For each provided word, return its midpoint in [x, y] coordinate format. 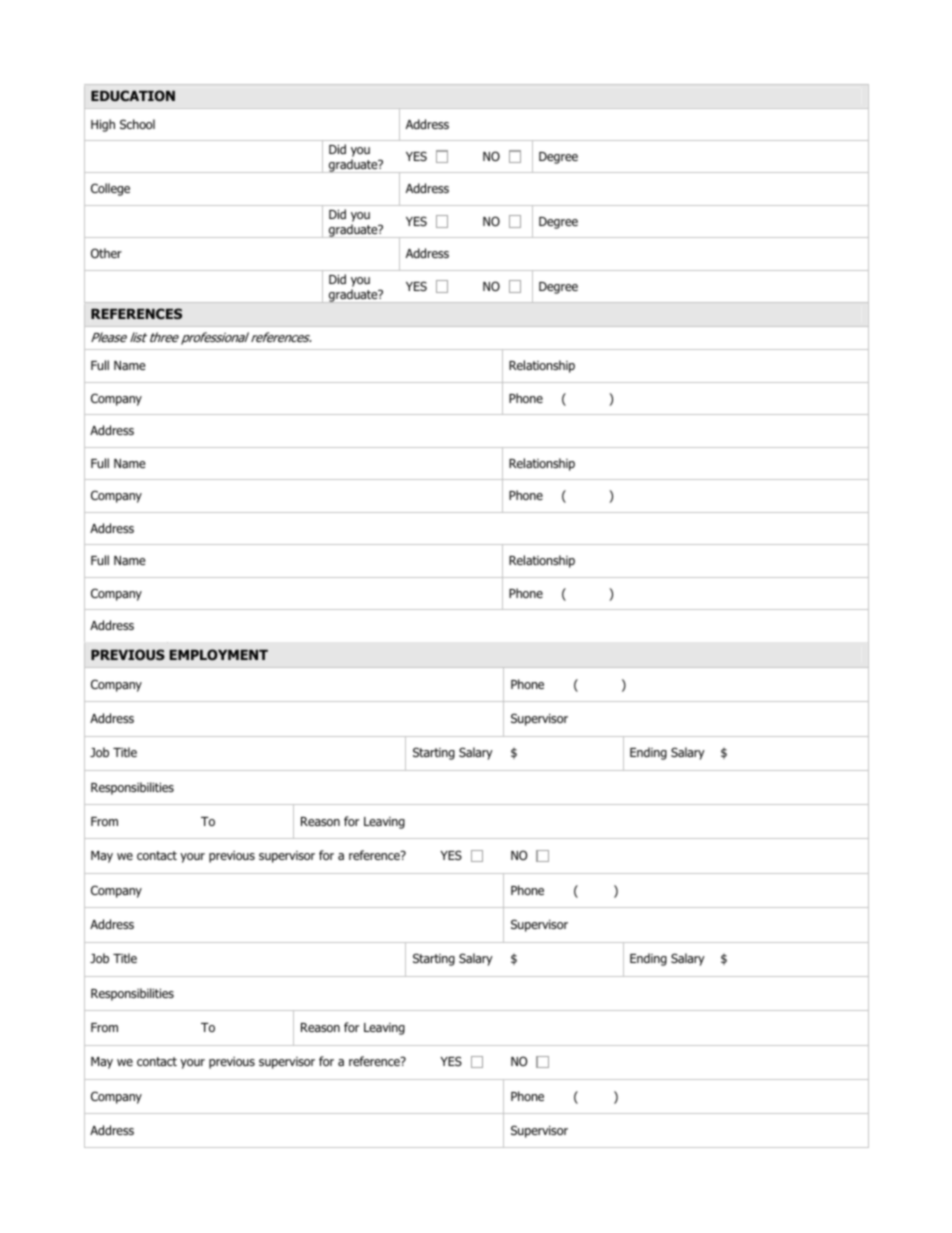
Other [106, 253]
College [110, 189]
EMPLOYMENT [219, 654]
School [137, 124]
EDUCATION [133, 95]
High [103, 125]
